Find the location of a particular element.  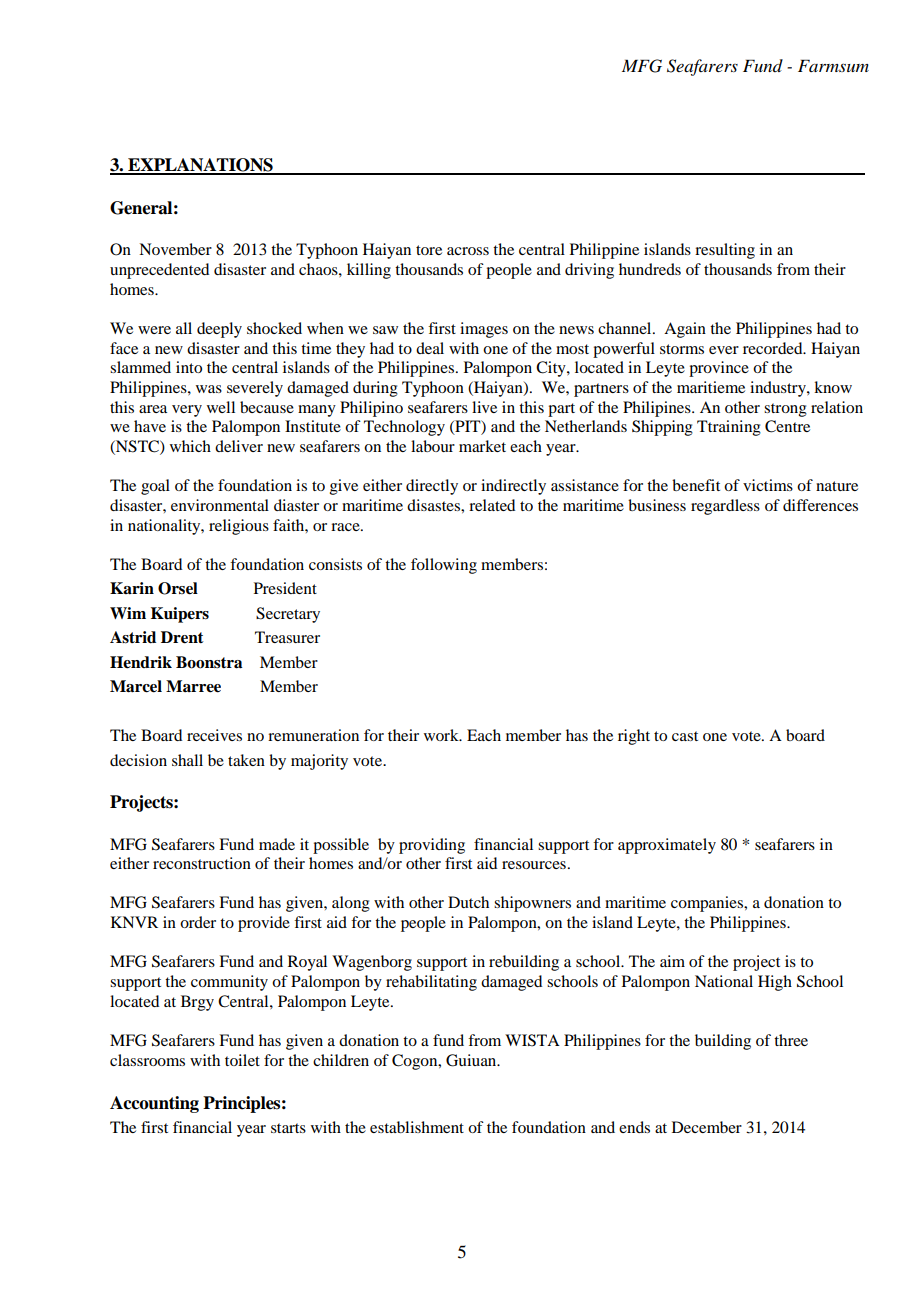

across is located at coordinates (468, 251).
